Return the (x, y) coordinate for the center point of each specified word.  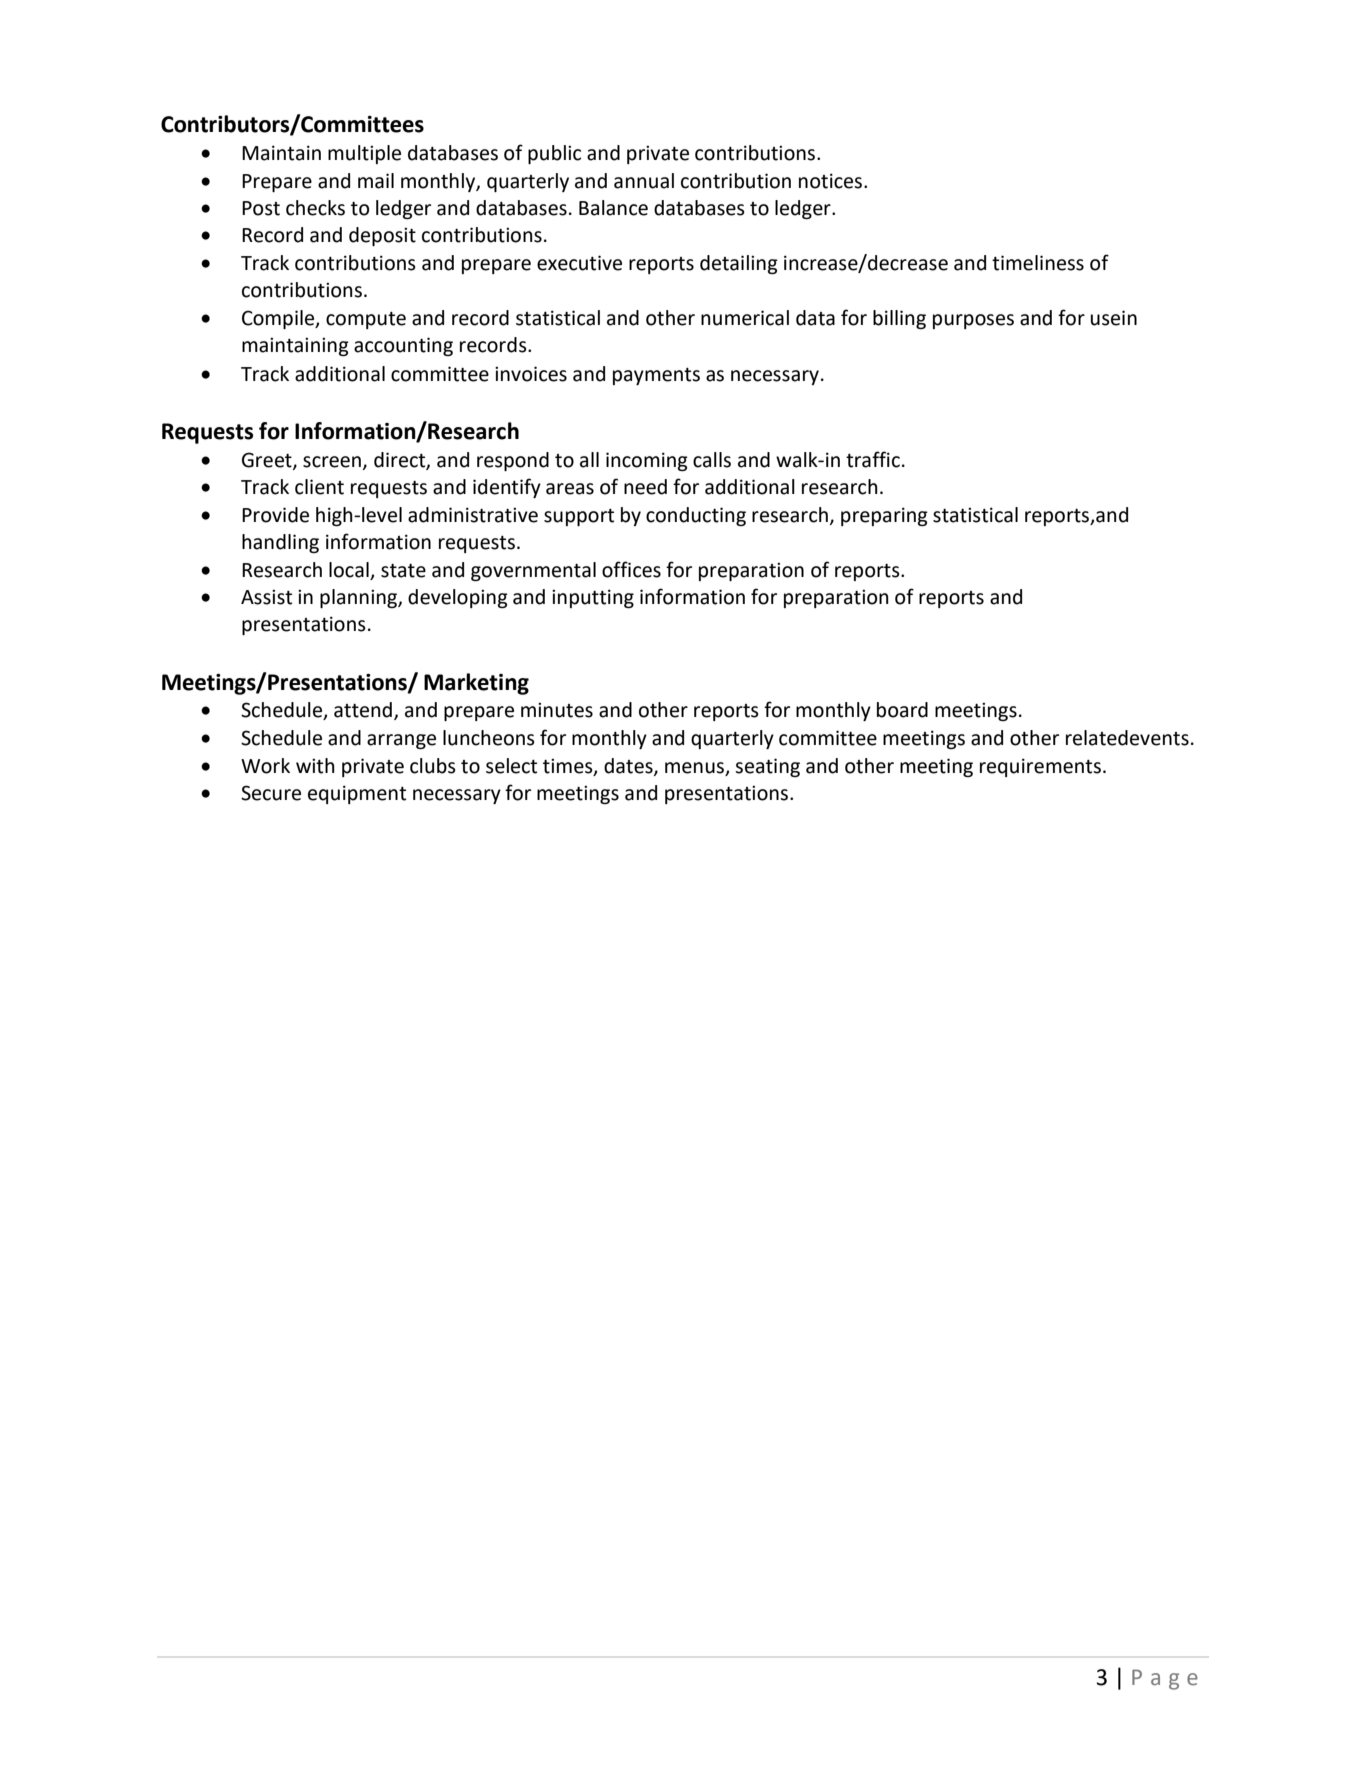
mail (376, 181)
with (315, 766)
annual (644, 181)
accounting (403, 346)
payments (656, 376)
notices (830, 181)
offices (631, 569)
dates (629, 767)
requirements (1040, 767)
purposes (973, 321)
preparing (884, 516)
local (349, 570)
